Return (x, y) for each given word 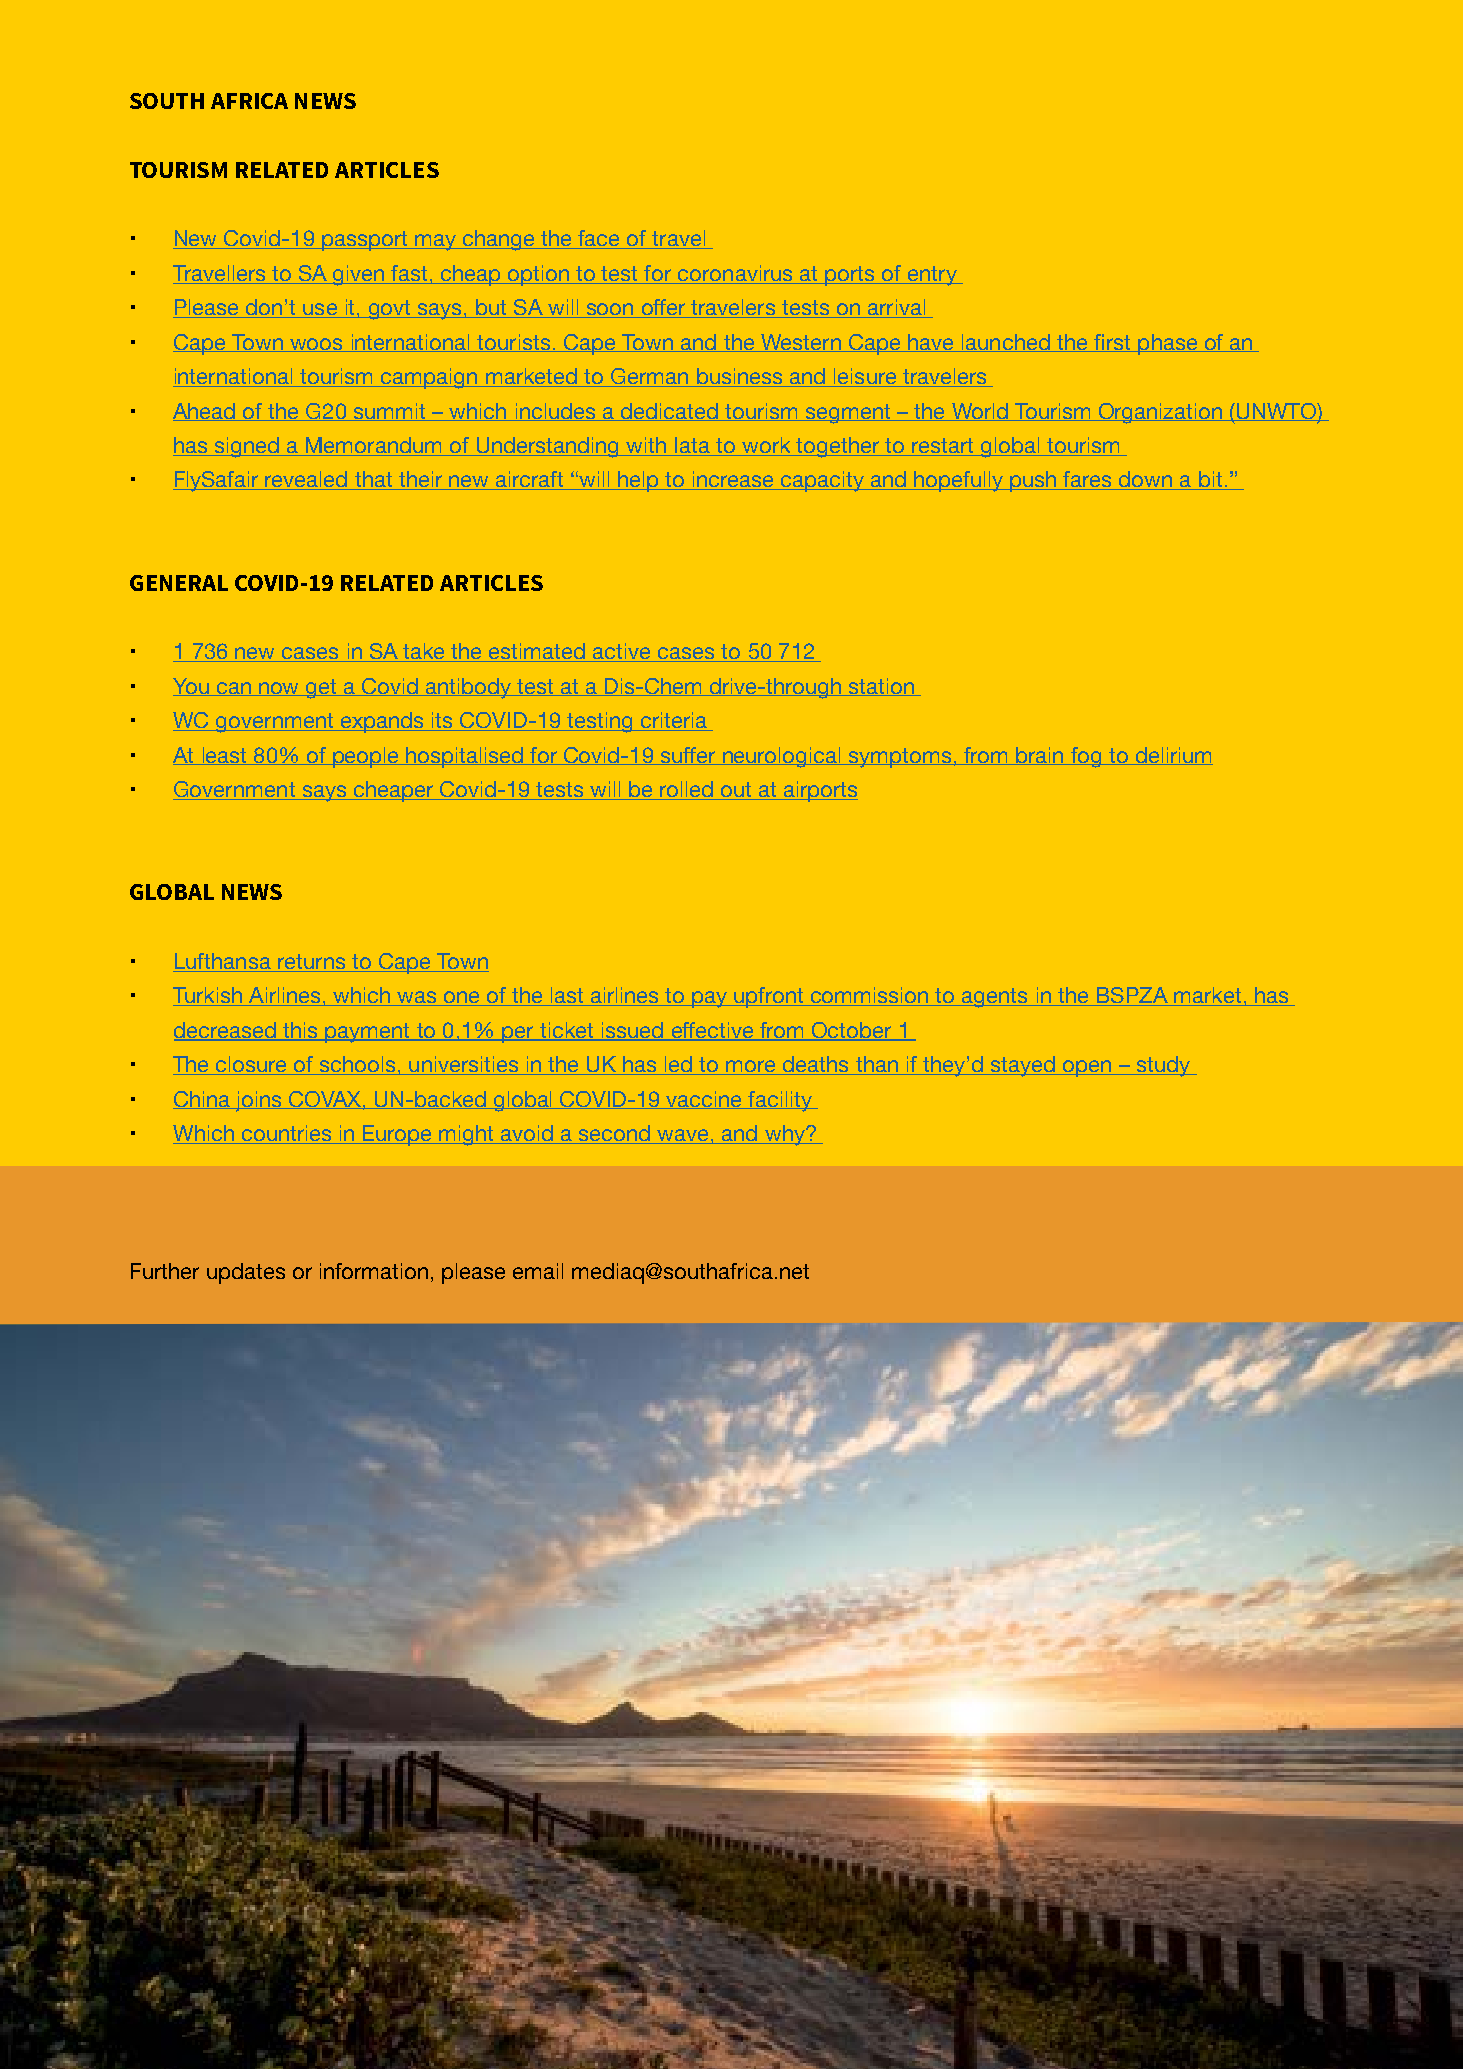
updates (246, 1273)
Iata (692, 446)
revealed (306, 480)
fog (1086, 757)
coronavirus (736, 274)
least (224, 756)
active (622, 652)
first (1112, 343)
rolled (686, 790)
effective (712, 1031)
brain (1040, 756)
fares (1088, 480)
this (300, 1031)
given (359, 275)
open (1087, 1068)
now (279, 689)
